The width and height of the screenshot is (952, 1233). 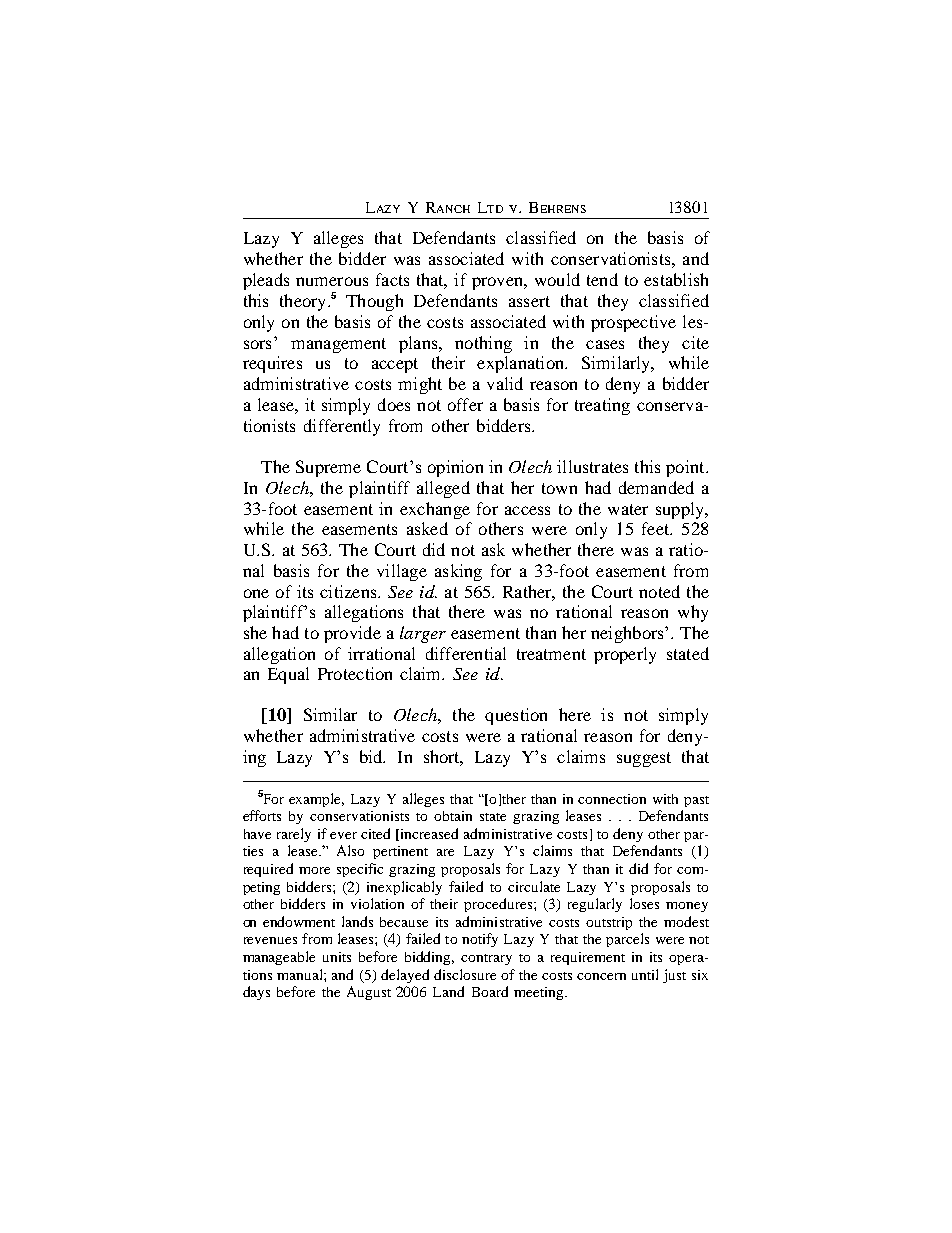 What do you see at coordinates (516, 716) in the screenshot?
I see `question` at bounding box center [516, 716].
